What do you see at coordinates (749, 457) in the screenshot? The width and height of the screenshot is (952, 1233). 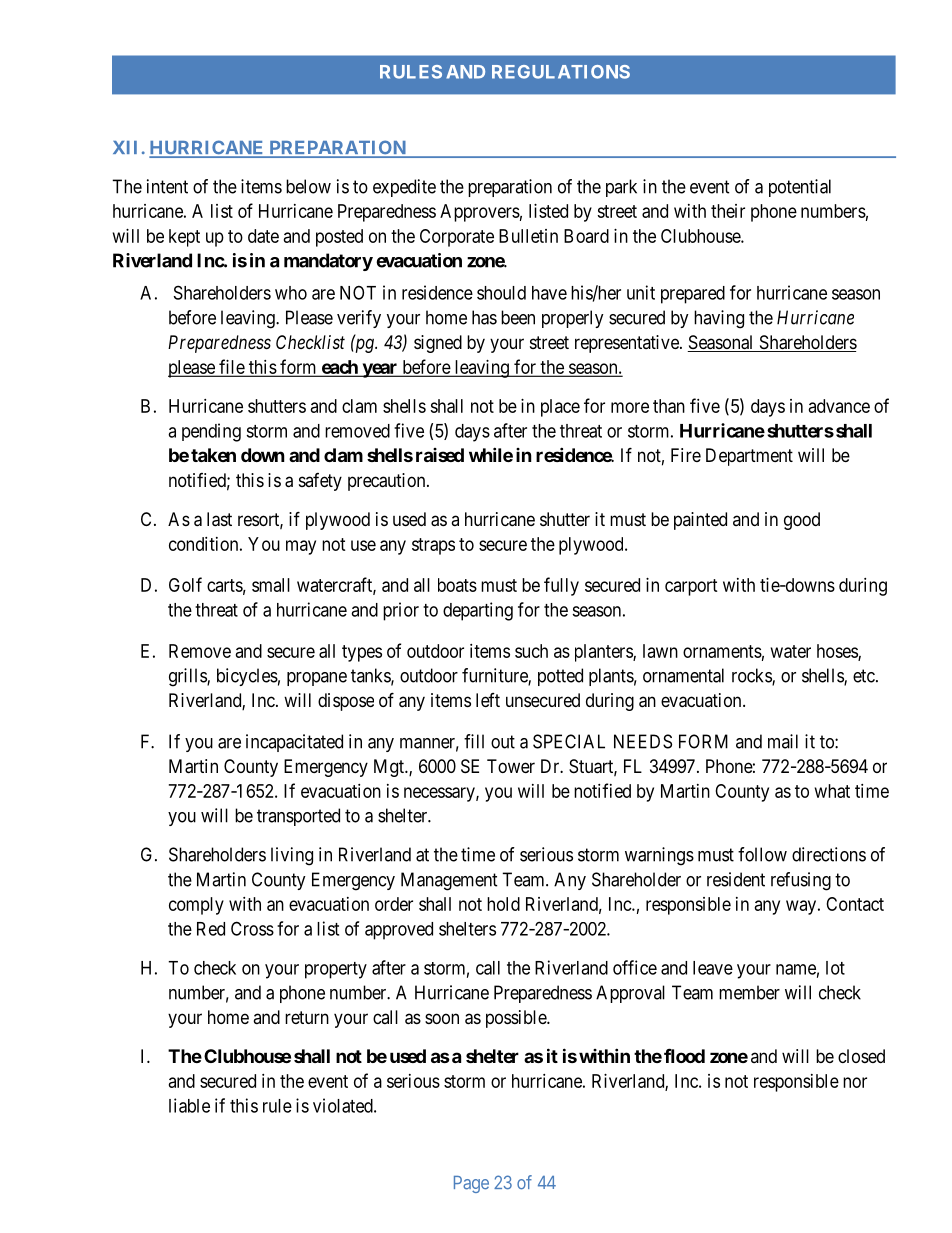 I see `Department` at bounding box center [749, 457].
